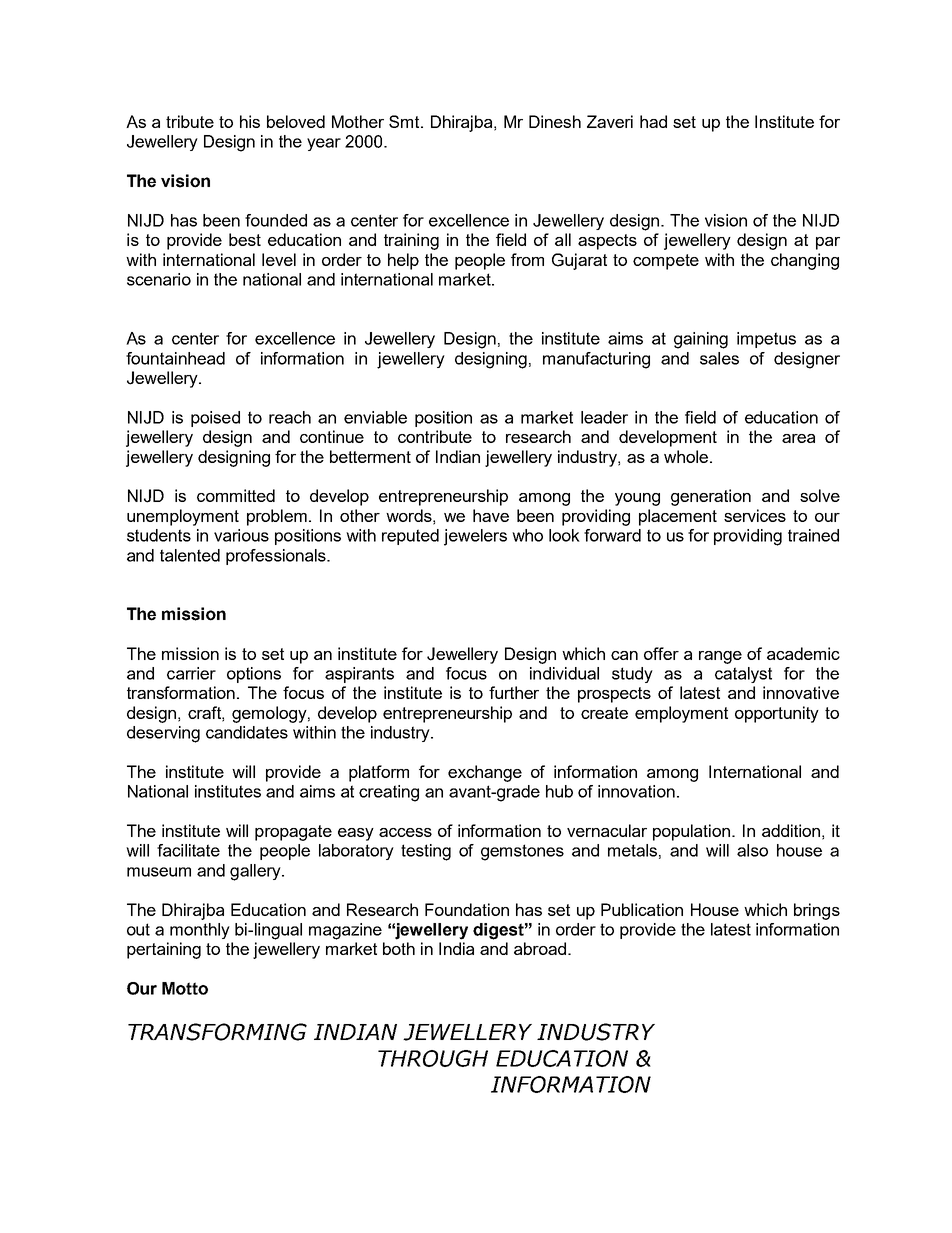 Image resolution: width=952 pixels, height=1233 pixels. I want to click on candidates, so click(247, 732).
